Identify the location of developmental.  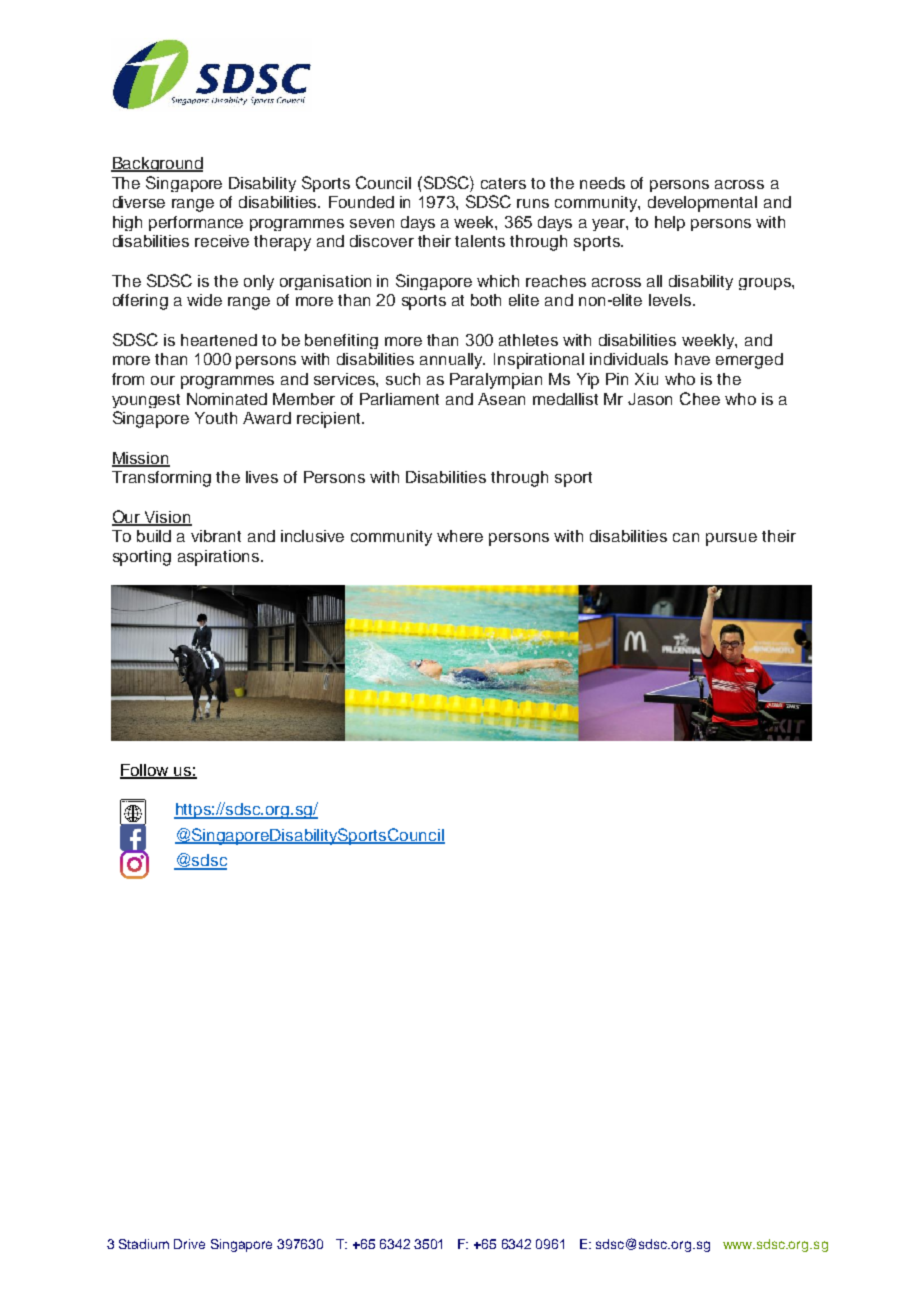
(702, 204).
